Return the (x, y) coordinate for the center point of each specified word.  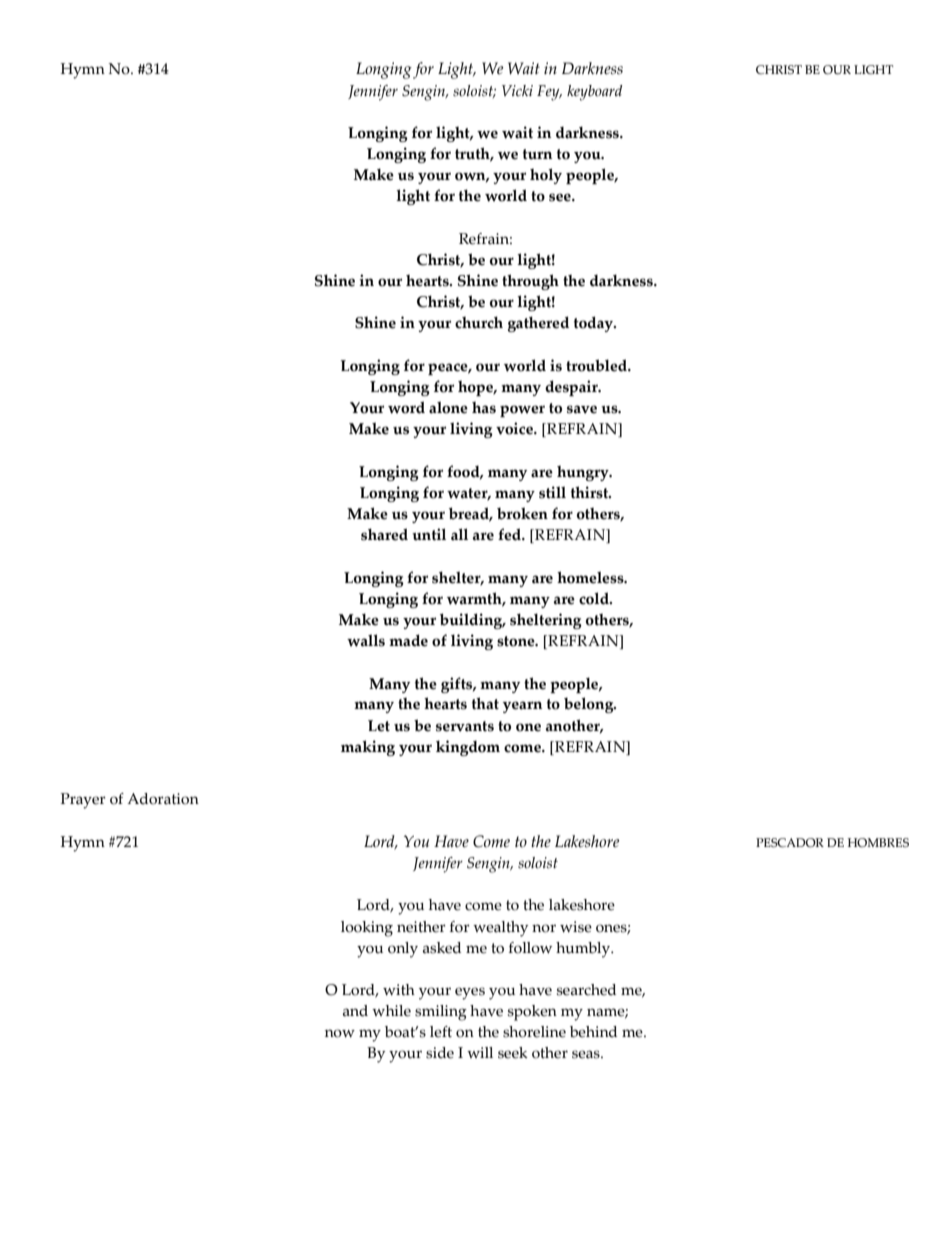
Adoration (163, 799)
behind (593, 1032)
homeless (591, 577)
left (441, 1032)
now (340, 1033)
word (406, 407)
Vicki (517, 90)
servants (465, 726)
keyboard (595, 93)
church (479, 322)
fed (511, 534)
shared (384, 534)
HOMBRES (878, 843)
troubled (598, 365)
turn (537, 154)
